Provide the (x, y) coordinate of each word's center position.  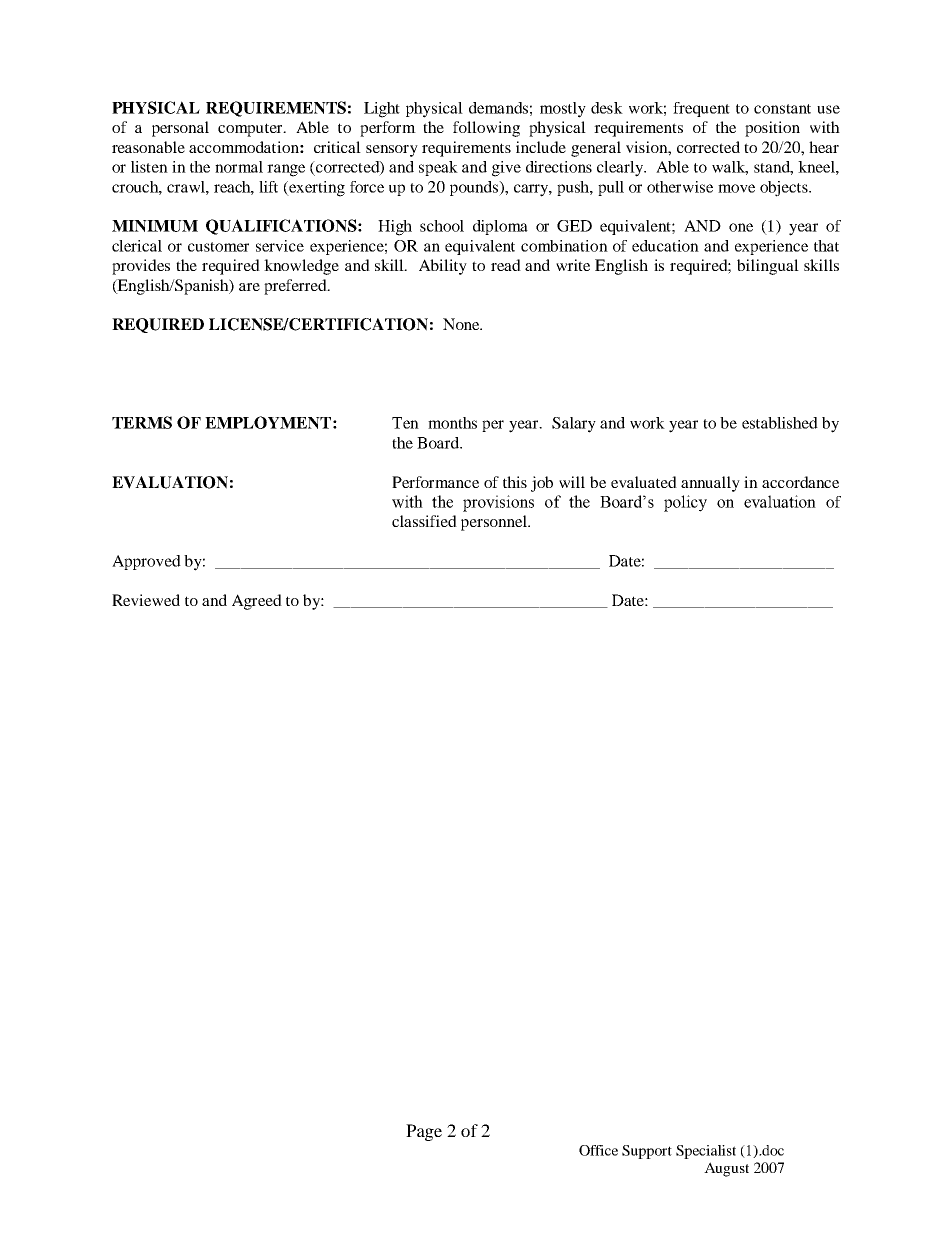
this (515, 482)
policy (685, 503)
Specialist (706, 1152)
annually (710, 484)
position (772, 129)
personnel (495, 523)
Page (424, 1132)
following (486, 129)
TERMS (142, 422)
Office (598, 1150)
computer (251, 130)
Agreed (257, 602)
